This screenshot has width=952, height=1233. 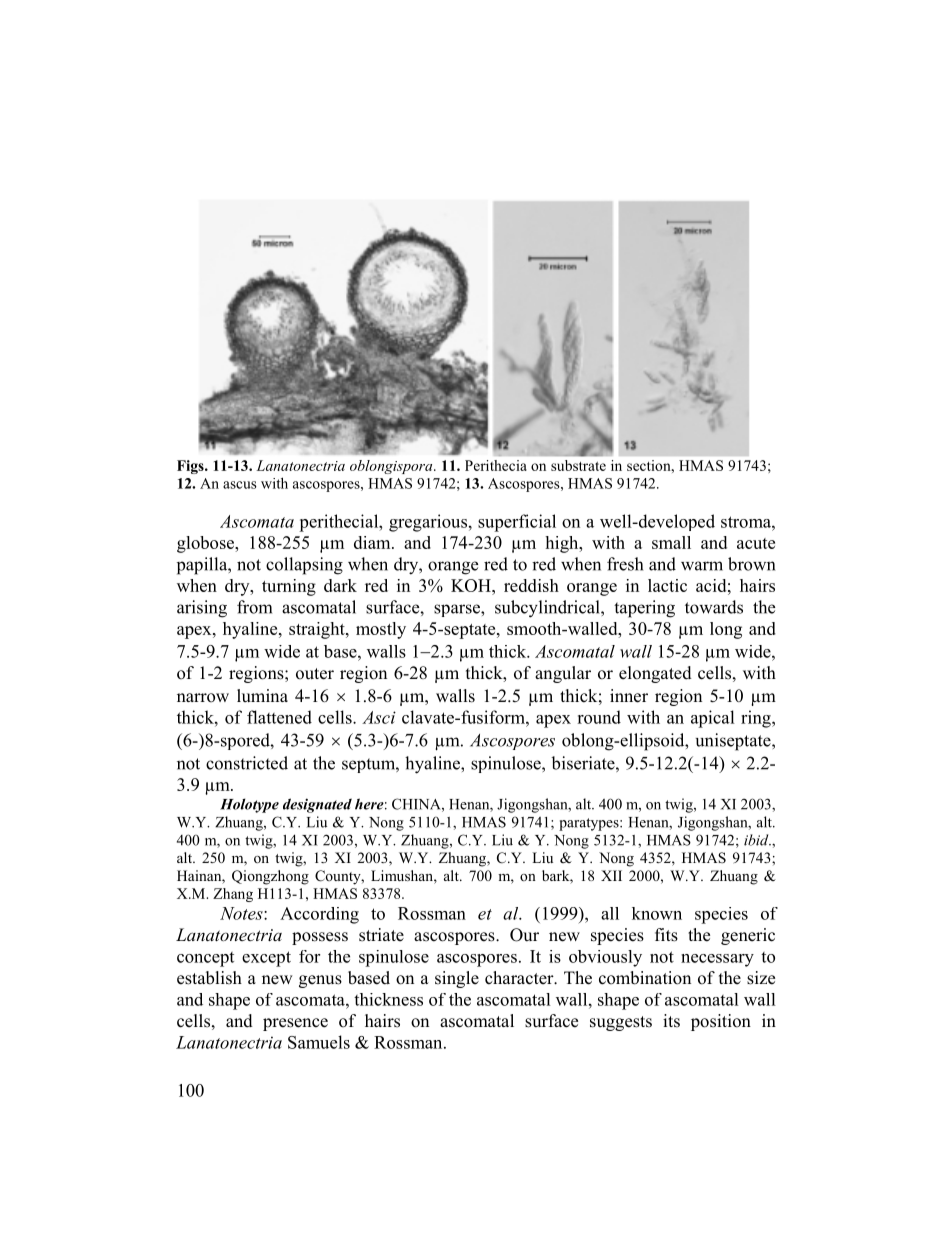 What do you see at coordinates (458, 610) in the screenshot?
I see `sparse` at bounding box center [458, 610].
